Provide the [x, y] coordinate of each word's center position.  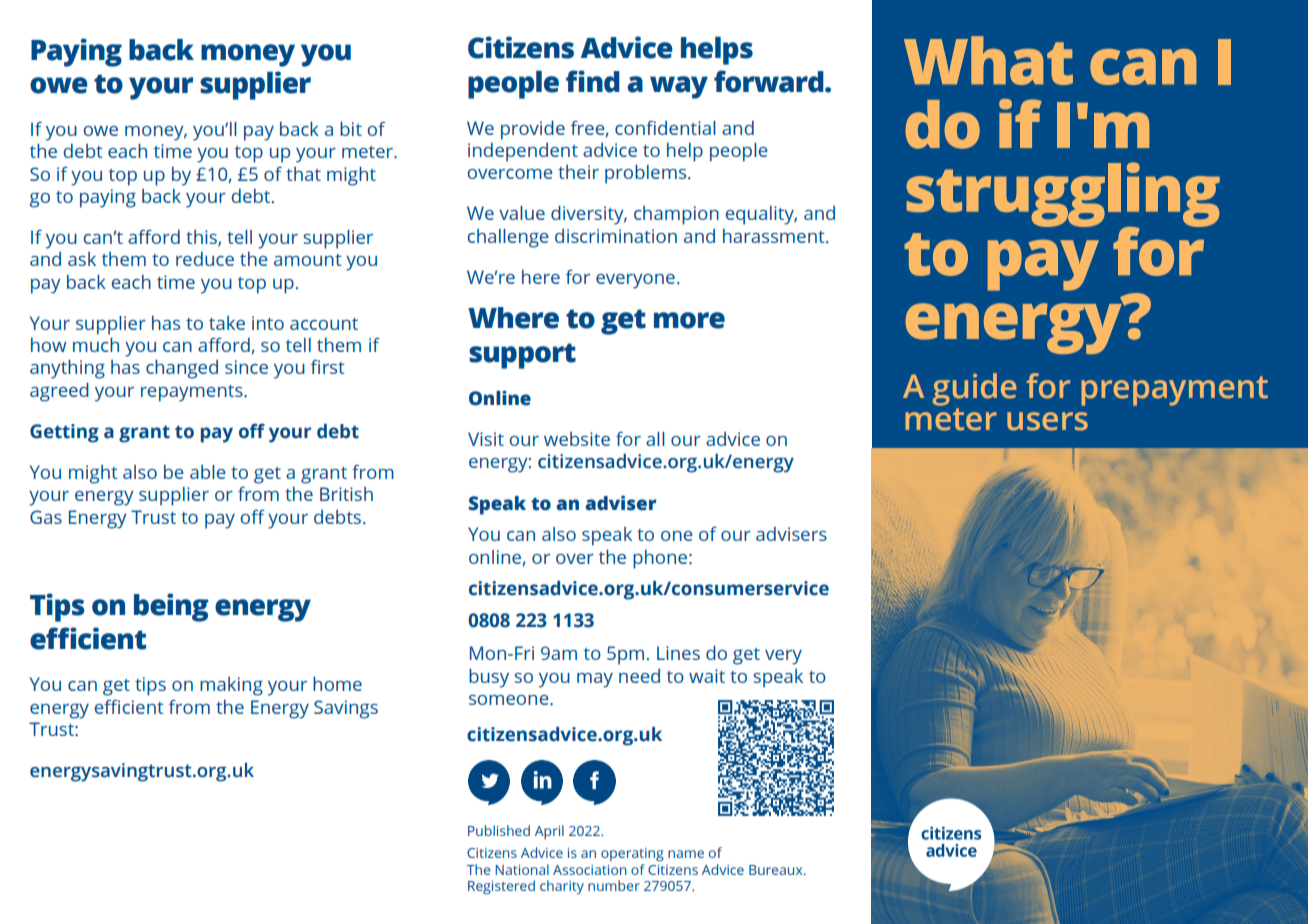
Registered [501, 887]
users [1047, 421]
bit [351, 128]
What [988, 60]
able [208, 472]
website [577, 439]
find [593, 81]
